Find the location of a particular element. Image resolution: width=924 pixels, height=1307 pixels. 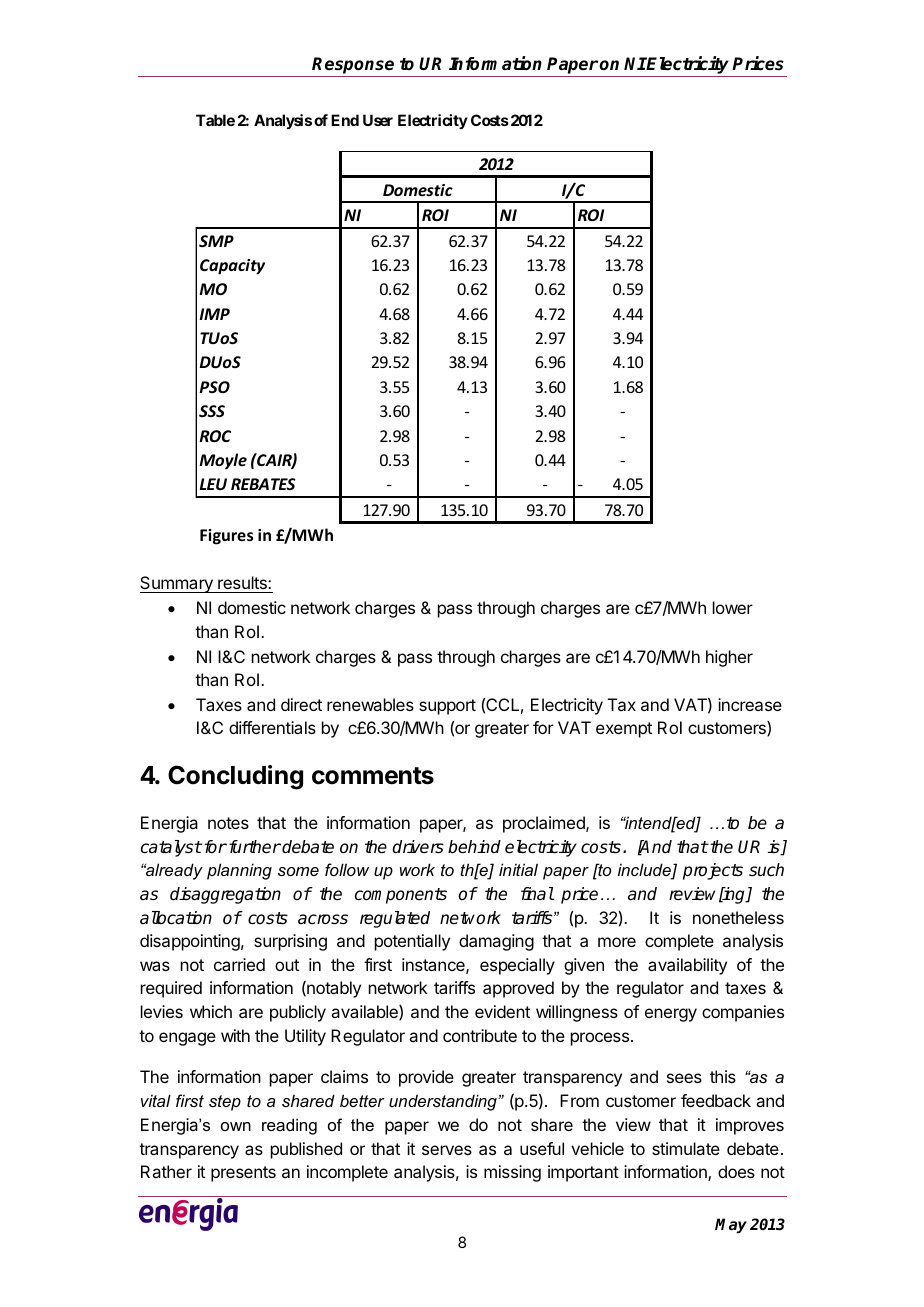

behind is located at coordinates (474, 847).
